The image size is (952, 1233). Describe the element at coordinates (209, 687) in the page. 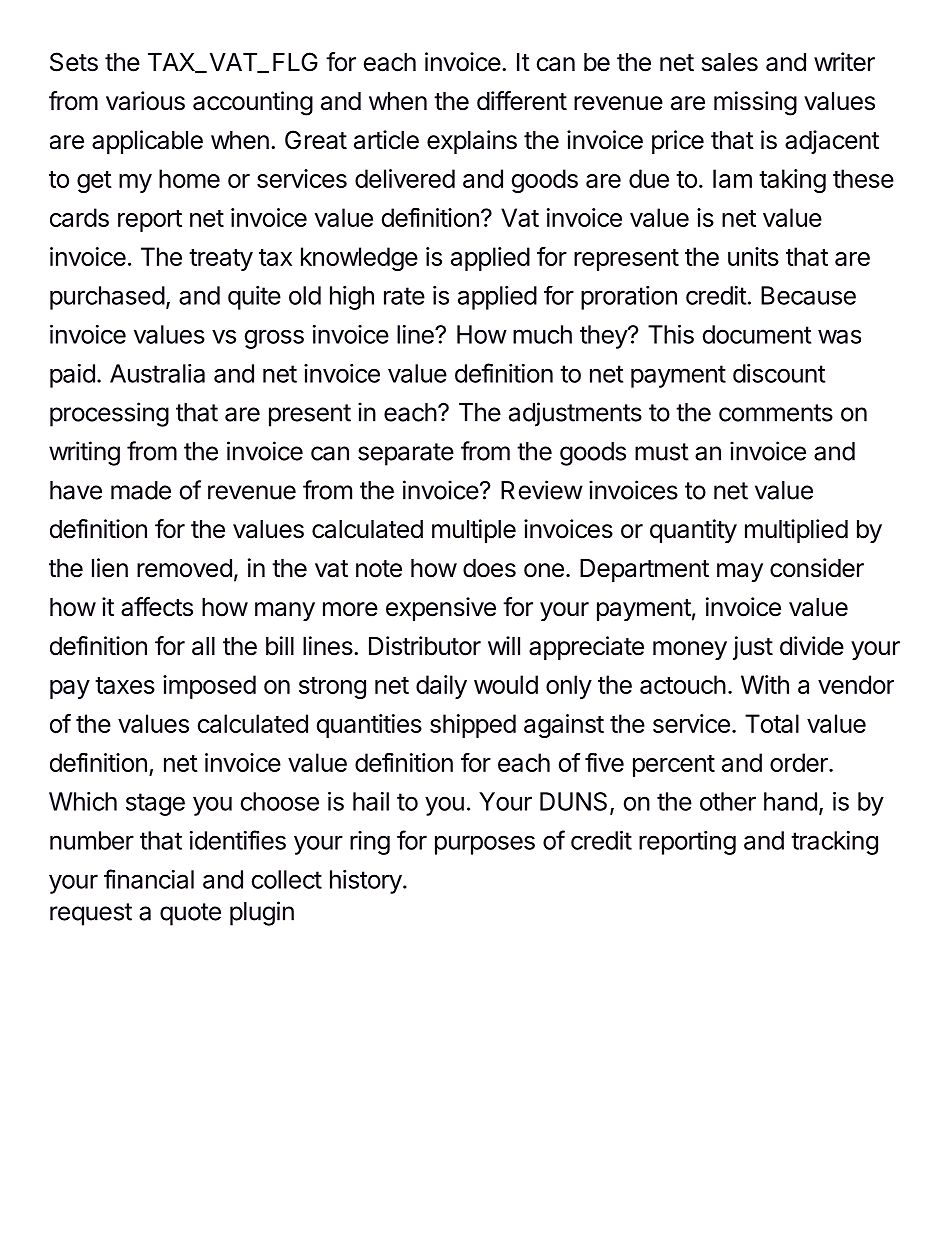

I see `imposed` at that location.
